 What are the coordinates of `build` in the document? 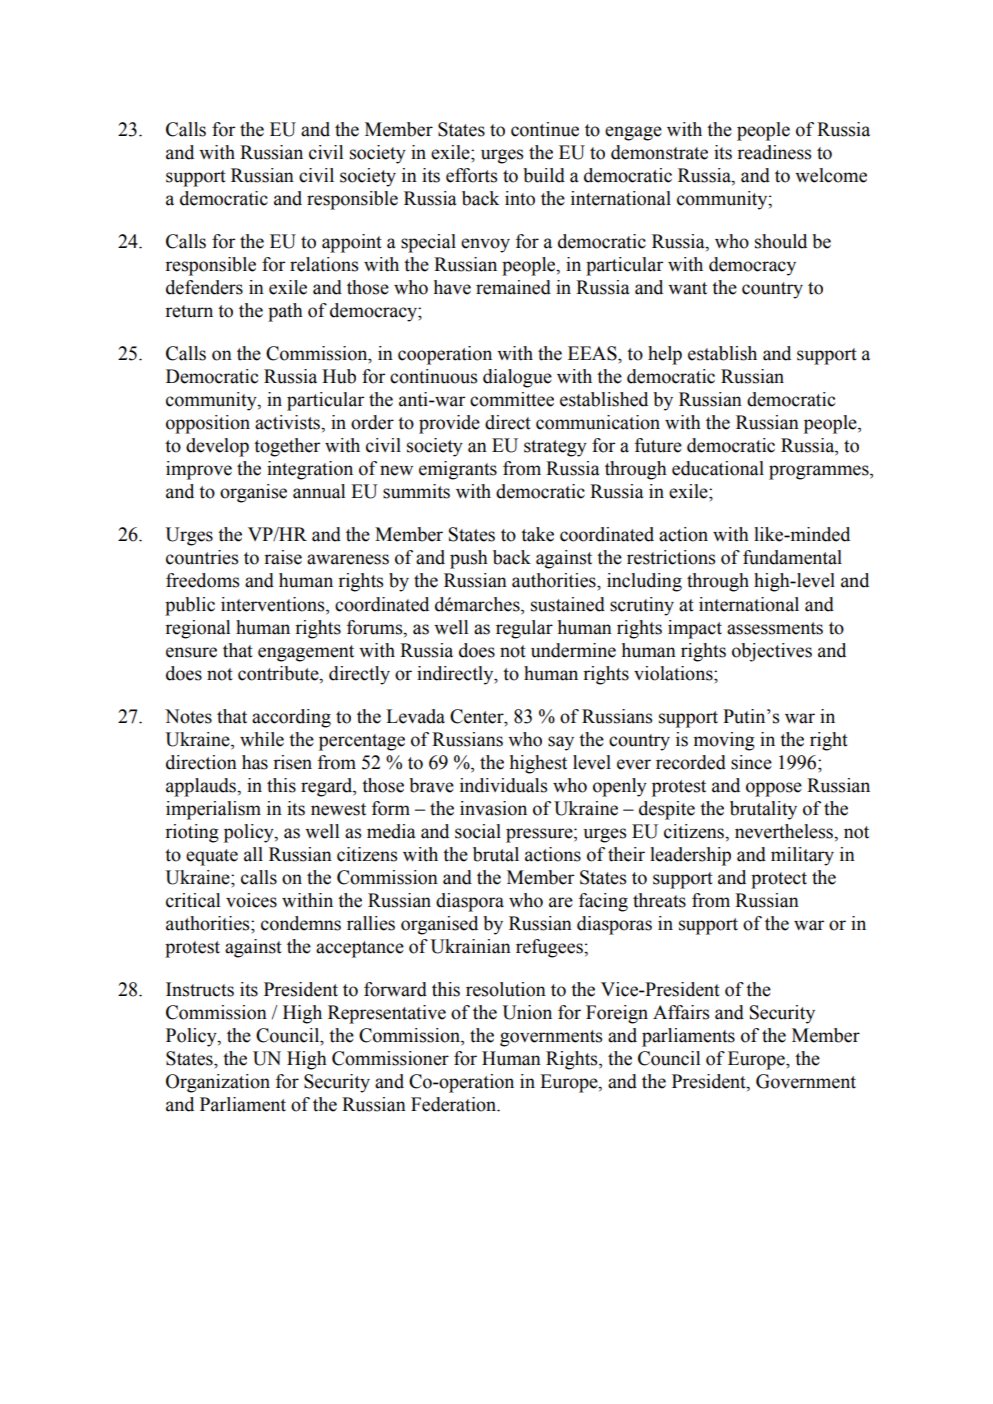 It's located at (544, 175).
